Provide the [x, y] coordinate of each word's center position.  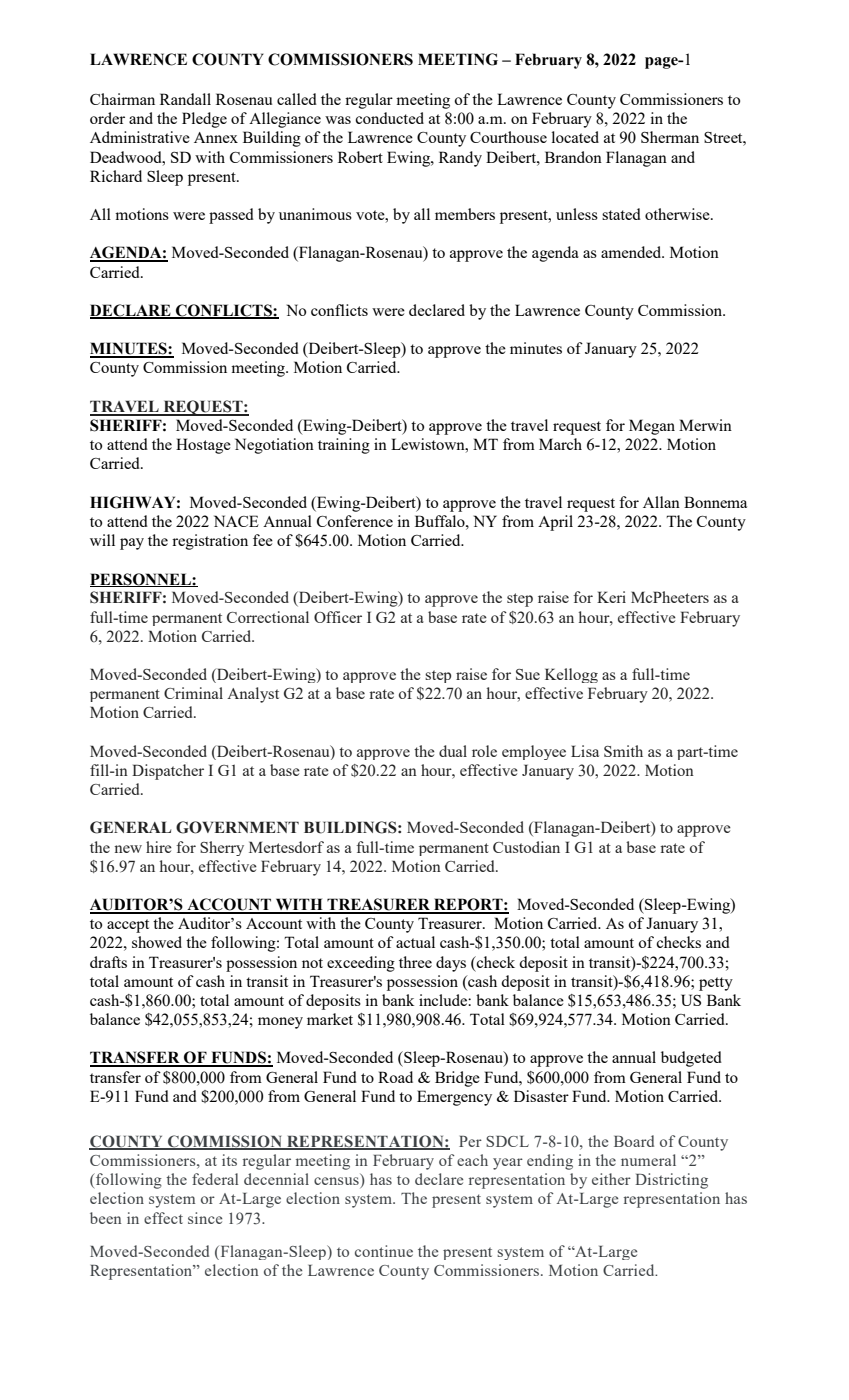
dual [453, 751]
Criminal [193, 693]
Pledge [204, 120]
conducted [389, 118]
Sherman [670, 137]
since [205, 1218]
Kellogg [571, 675]
